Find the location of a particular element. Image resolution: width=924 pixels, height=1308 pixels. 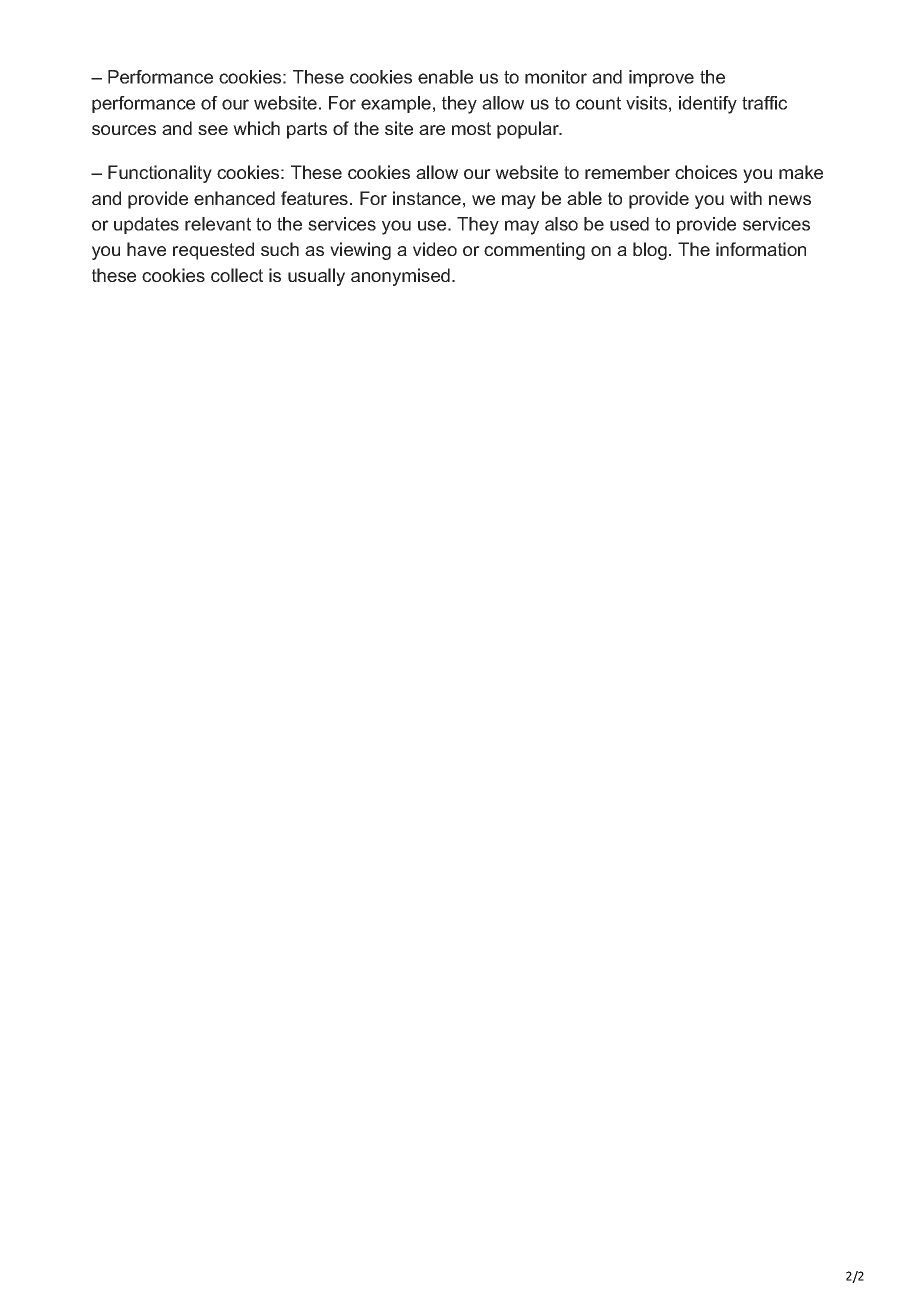

improve is located at coordinates (661, 78).
